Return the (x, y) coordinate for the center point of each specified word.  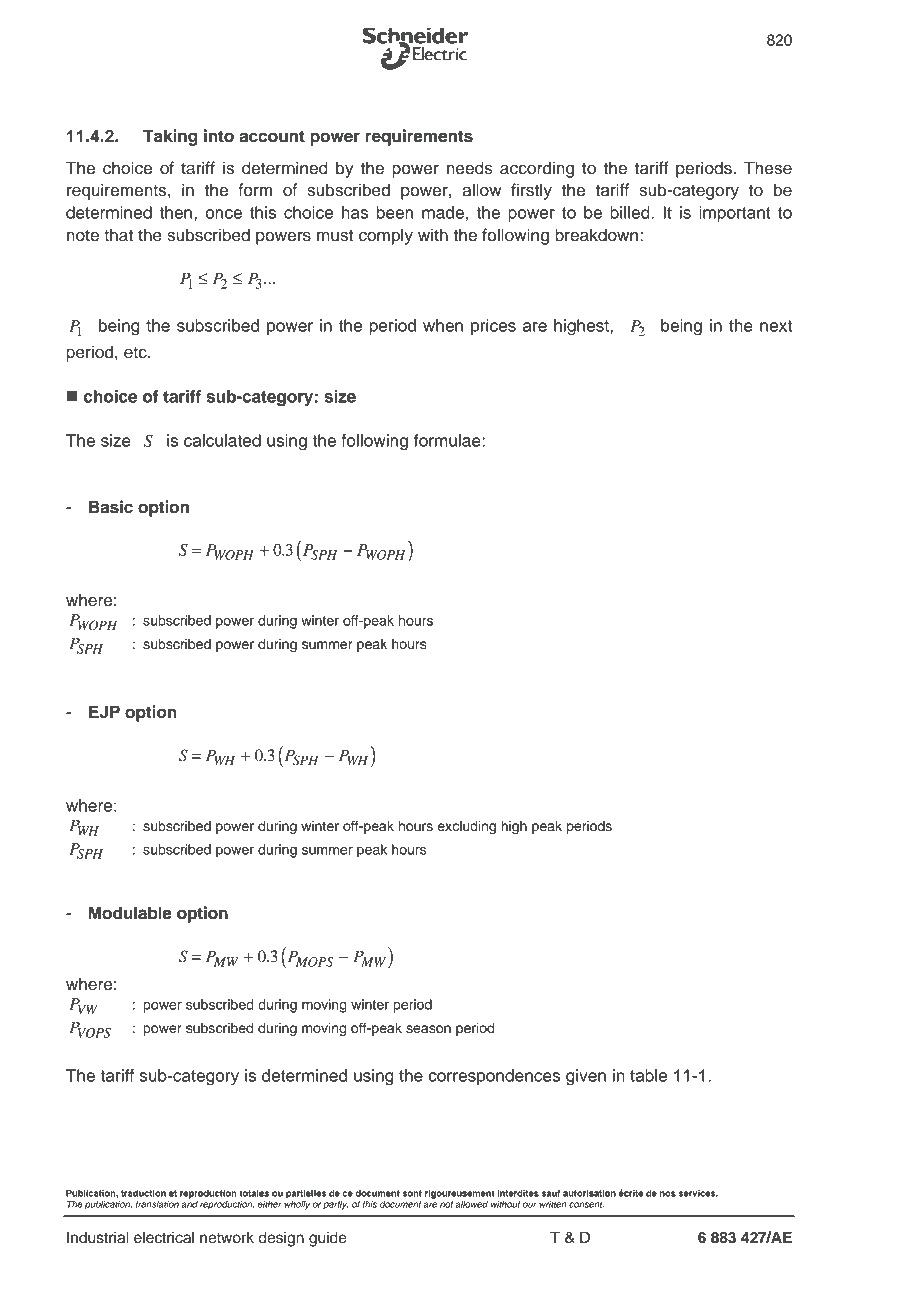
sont (412, 1193)
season (428, 1029)
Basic (111, 507)
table (648, 1075)
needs (470, 168)
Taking (170, 137)
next (776, 326)
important (735, 214)
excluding (466, 827)
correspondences (494, 1077)
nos (668, 1194)
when (443, 325)
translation (157, 1204)
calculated (222, 440)
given (586, 1077)
